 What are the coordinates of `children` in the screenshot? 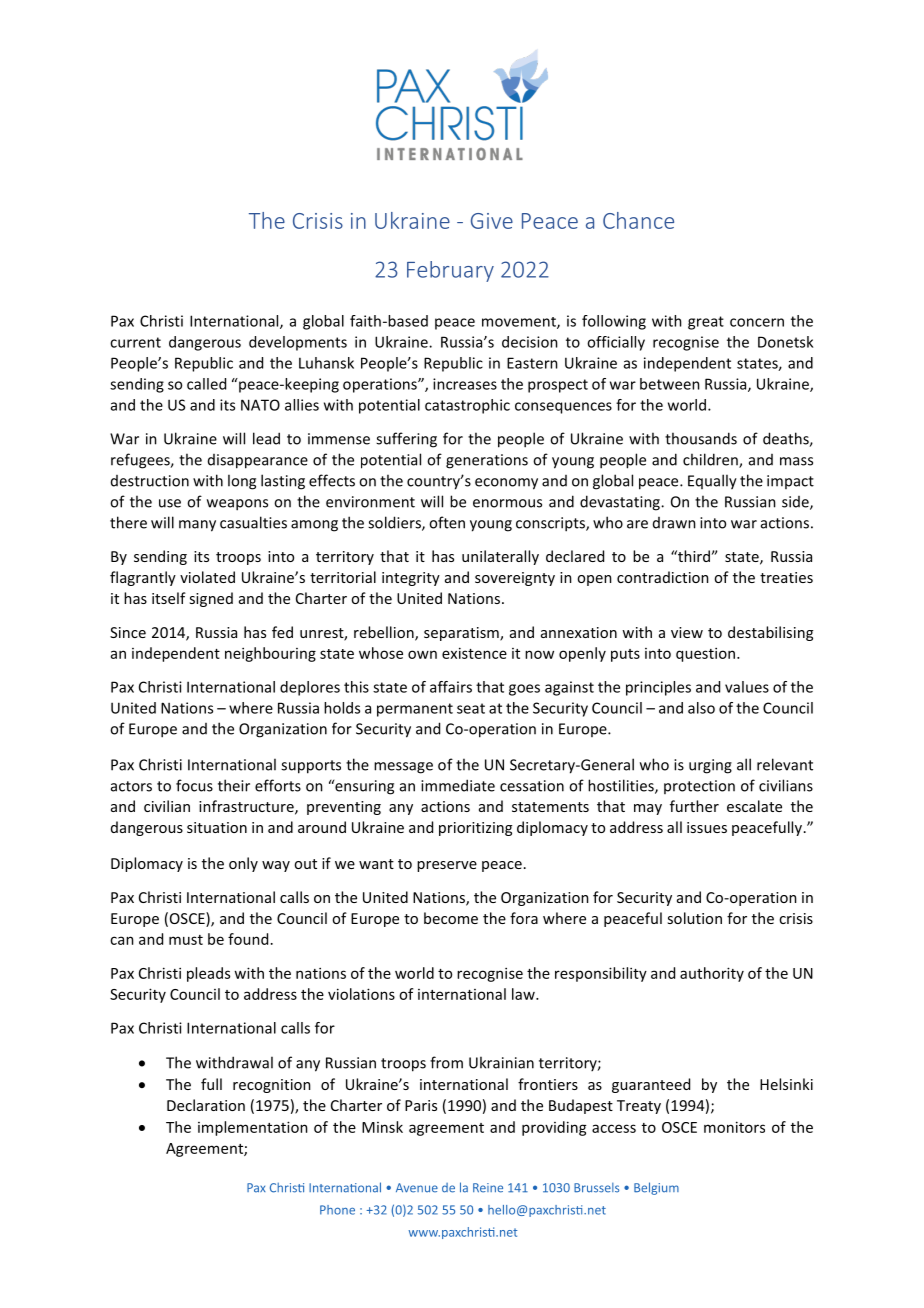 It's located at (711, 460).
